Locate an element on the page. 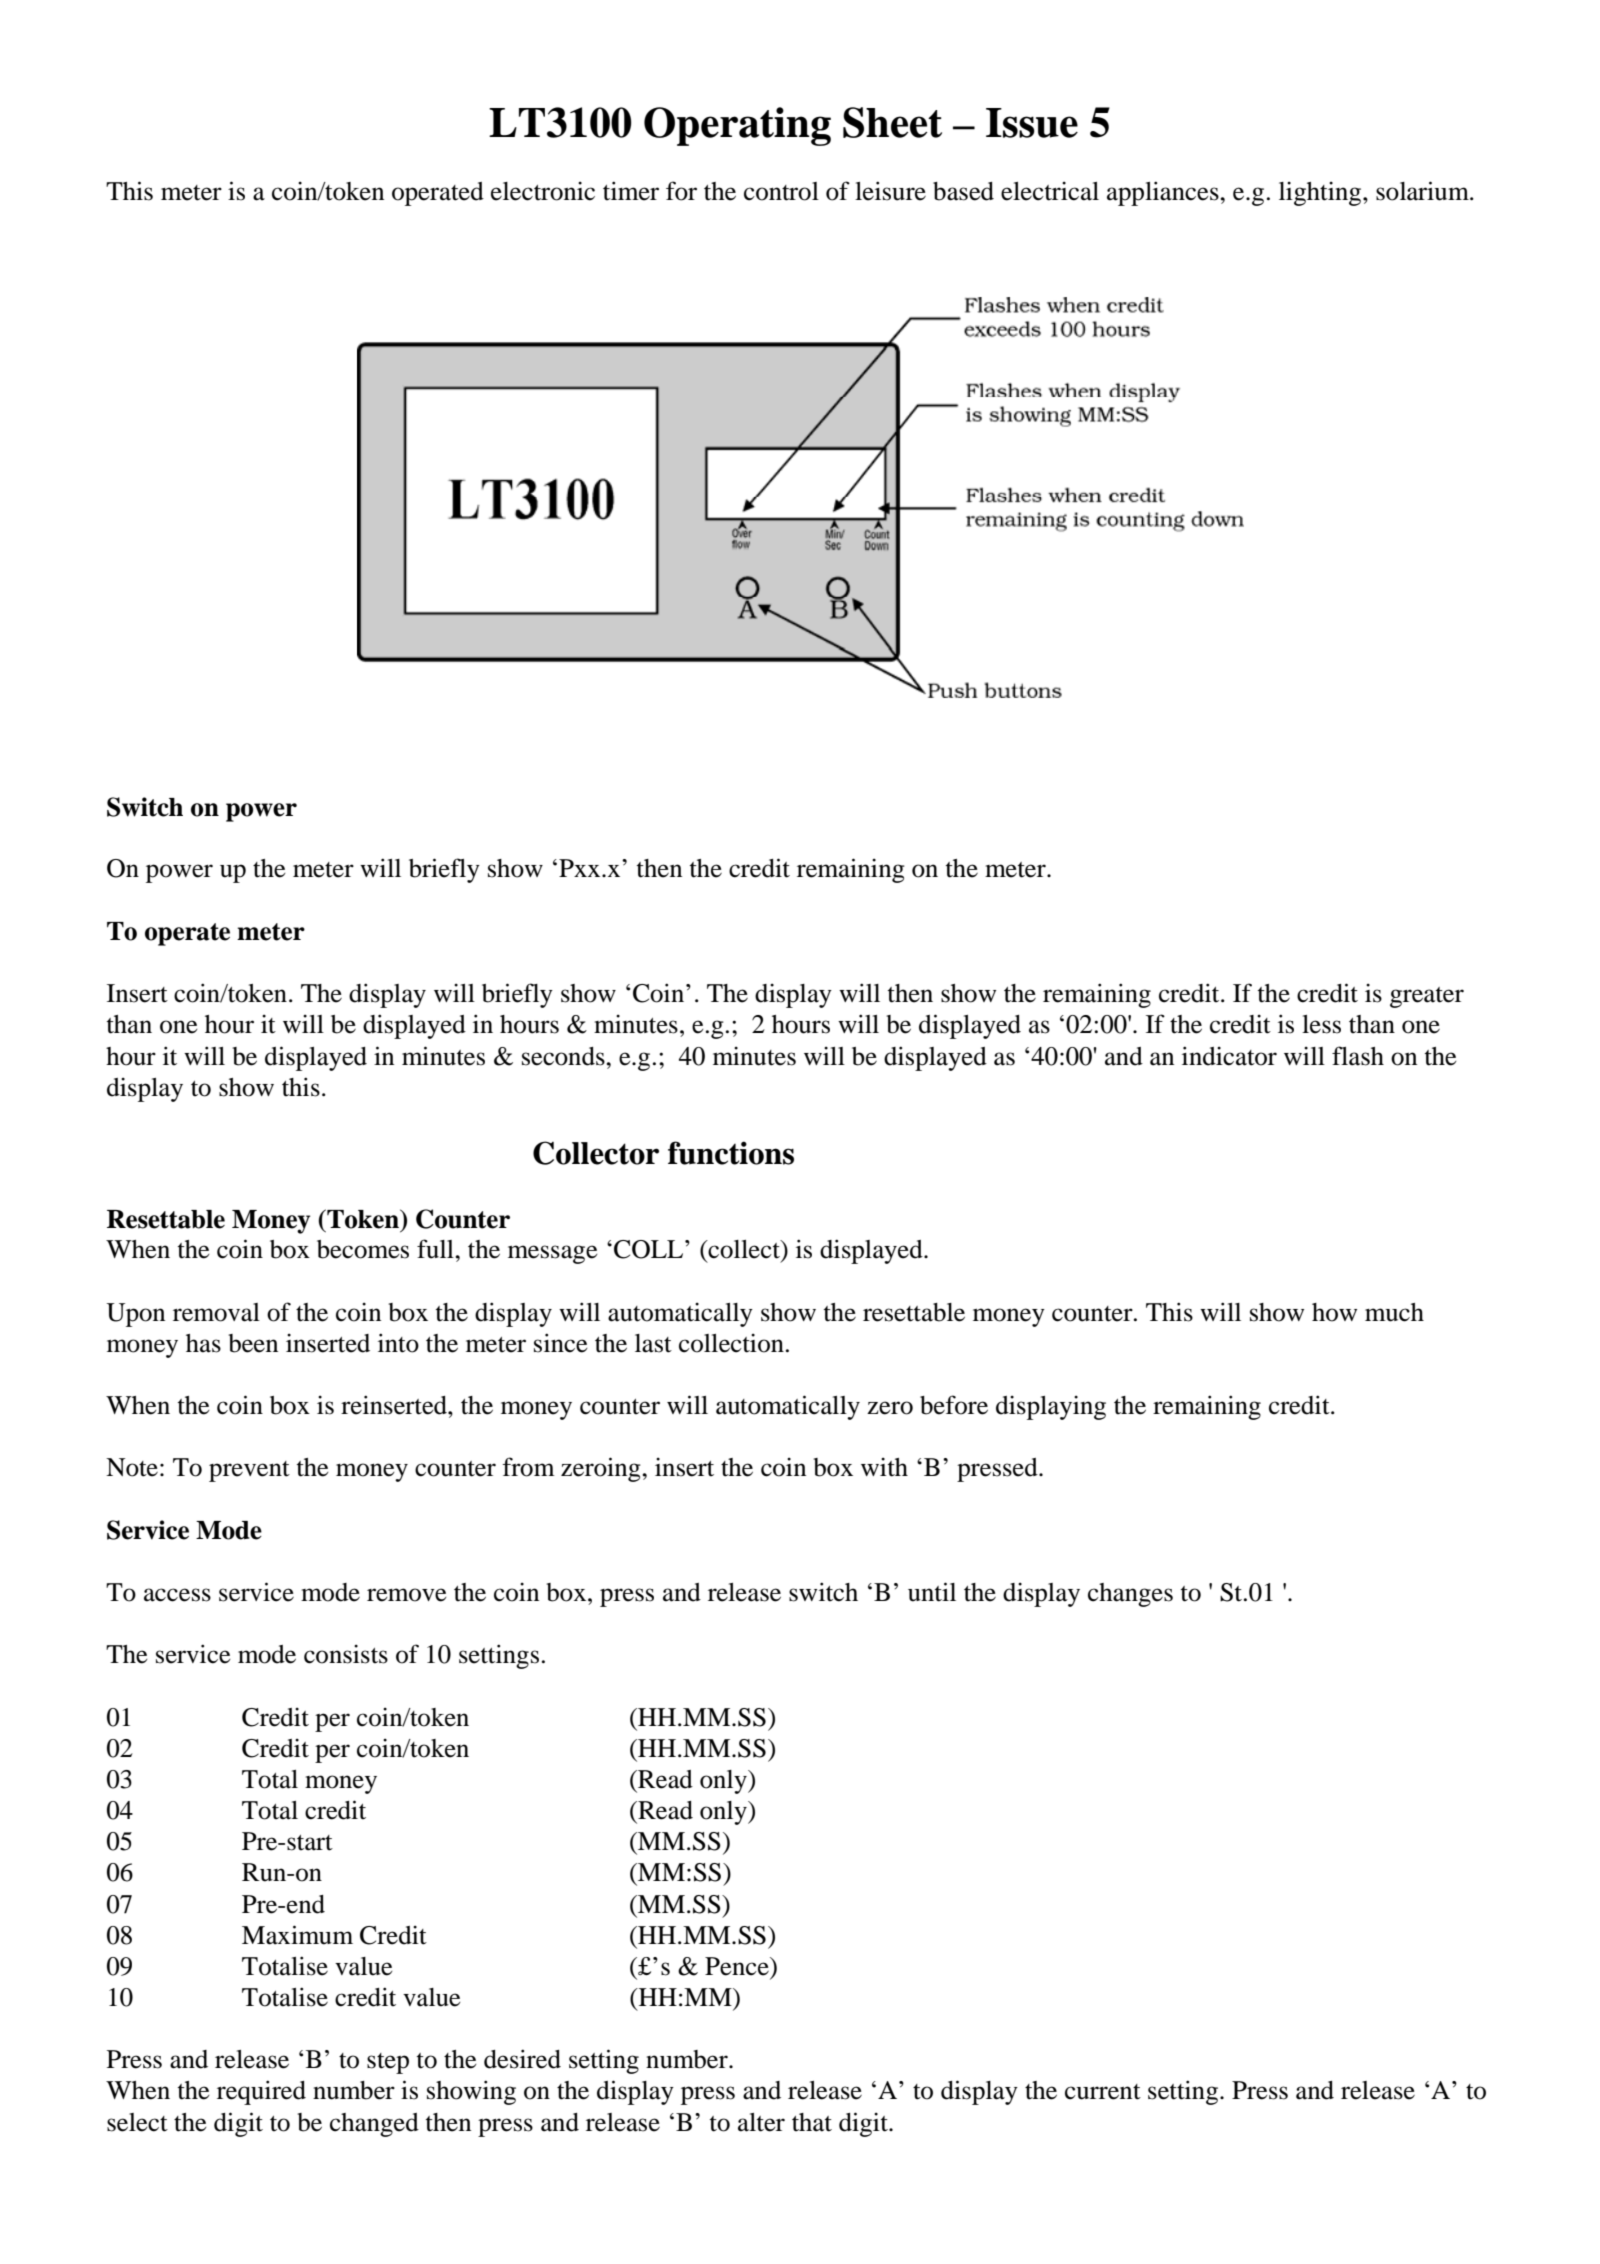  much is located at coordinates (1394, 1312).
